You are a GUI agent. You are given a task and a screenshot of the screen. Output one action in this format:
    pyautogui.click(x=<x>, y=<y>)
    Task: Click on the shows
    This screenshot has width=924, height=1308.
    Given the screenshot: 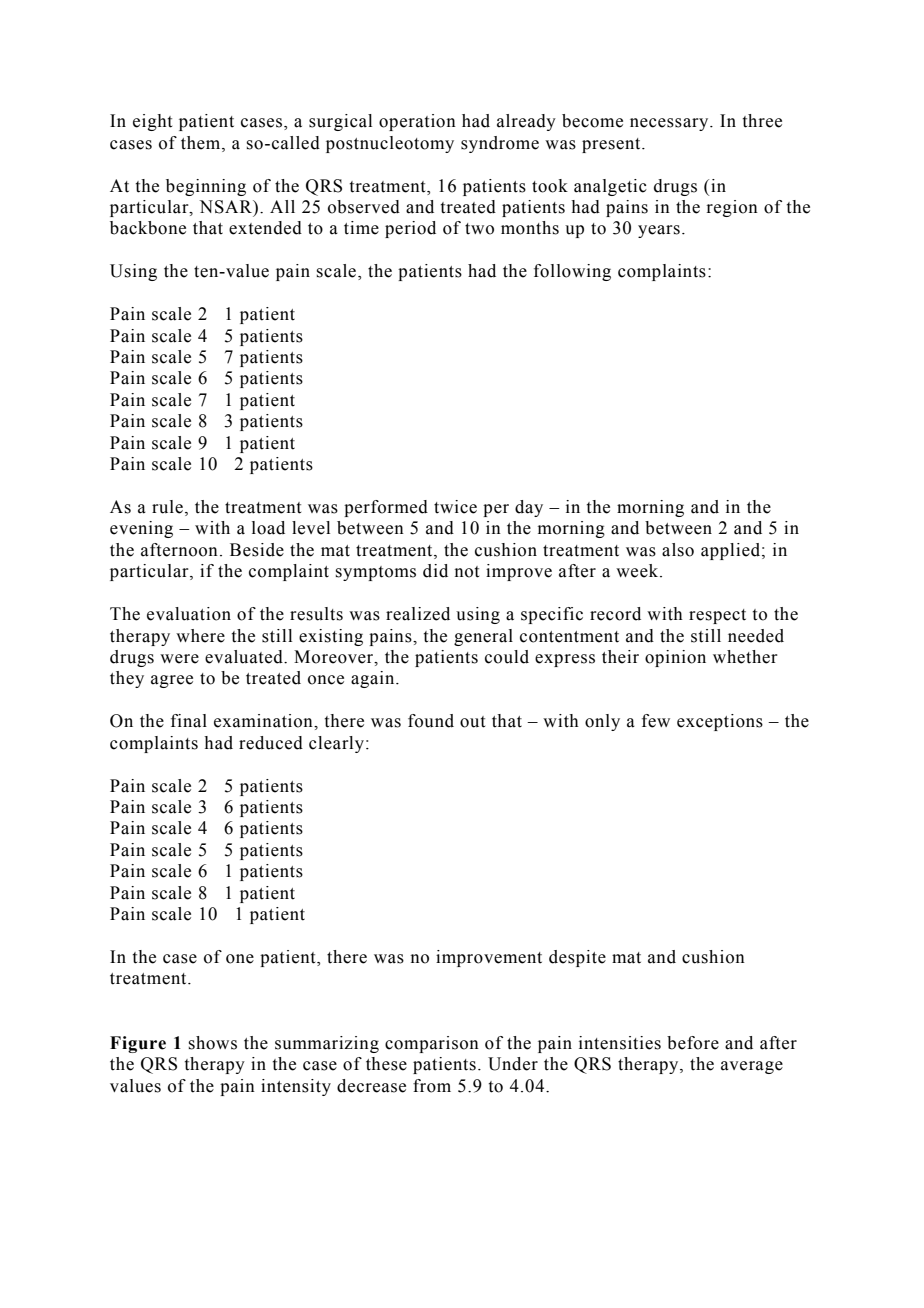 What is the action you would take?
    pyautogui.click(x=212, y=1043)
